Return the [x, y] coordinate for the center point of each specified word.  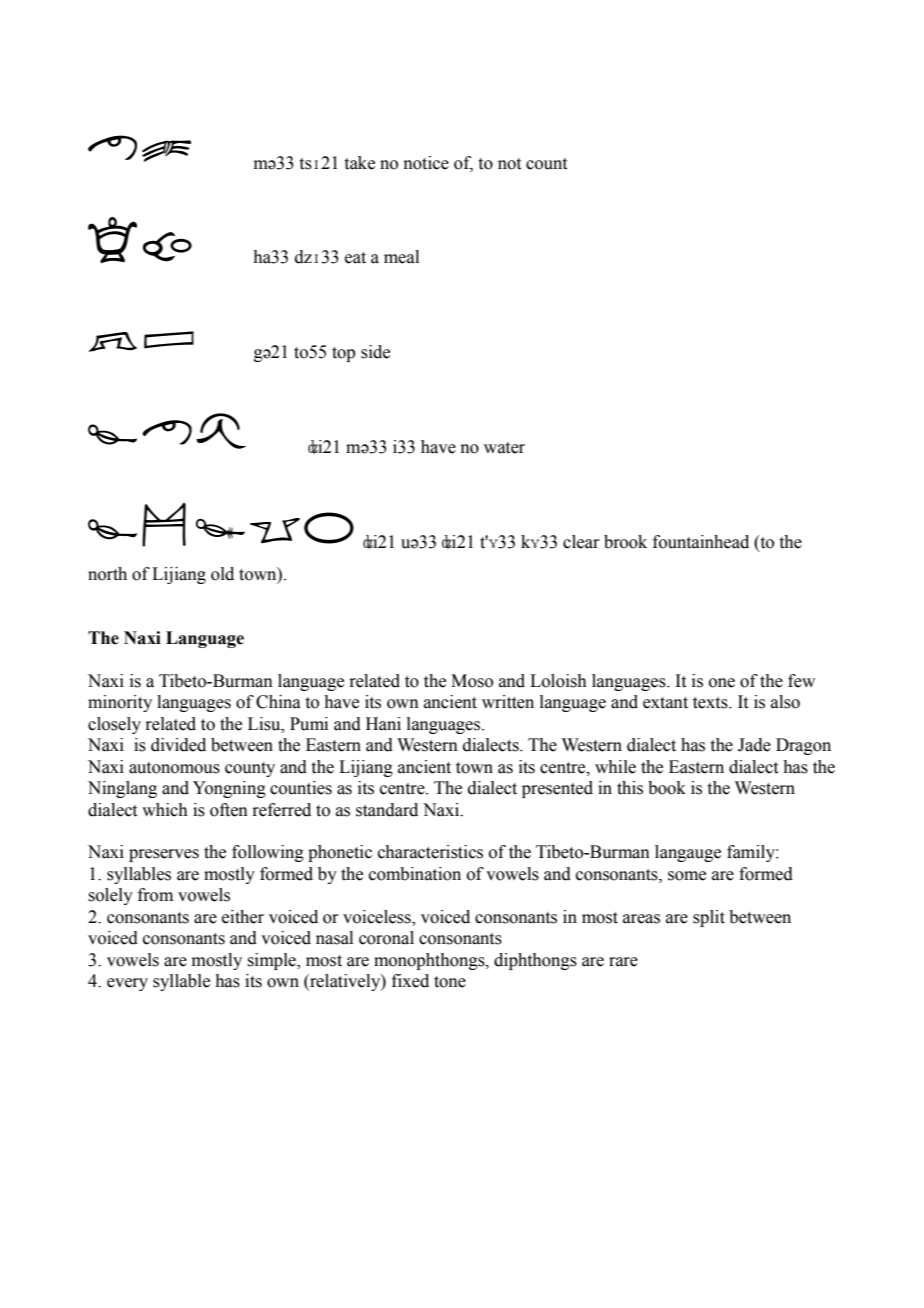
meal [401, 257]
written [508, 702]
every [127, 984]
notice [426, 163]
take [360, 163]
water [504, 448]
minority [120, 703]
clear [581, 542]
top [343, 354]
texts [711, 703]
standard [387, 810]
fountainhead [701, 542]
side [375, 352]
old [222, 574]
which [165, 810]
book [667, 788]
